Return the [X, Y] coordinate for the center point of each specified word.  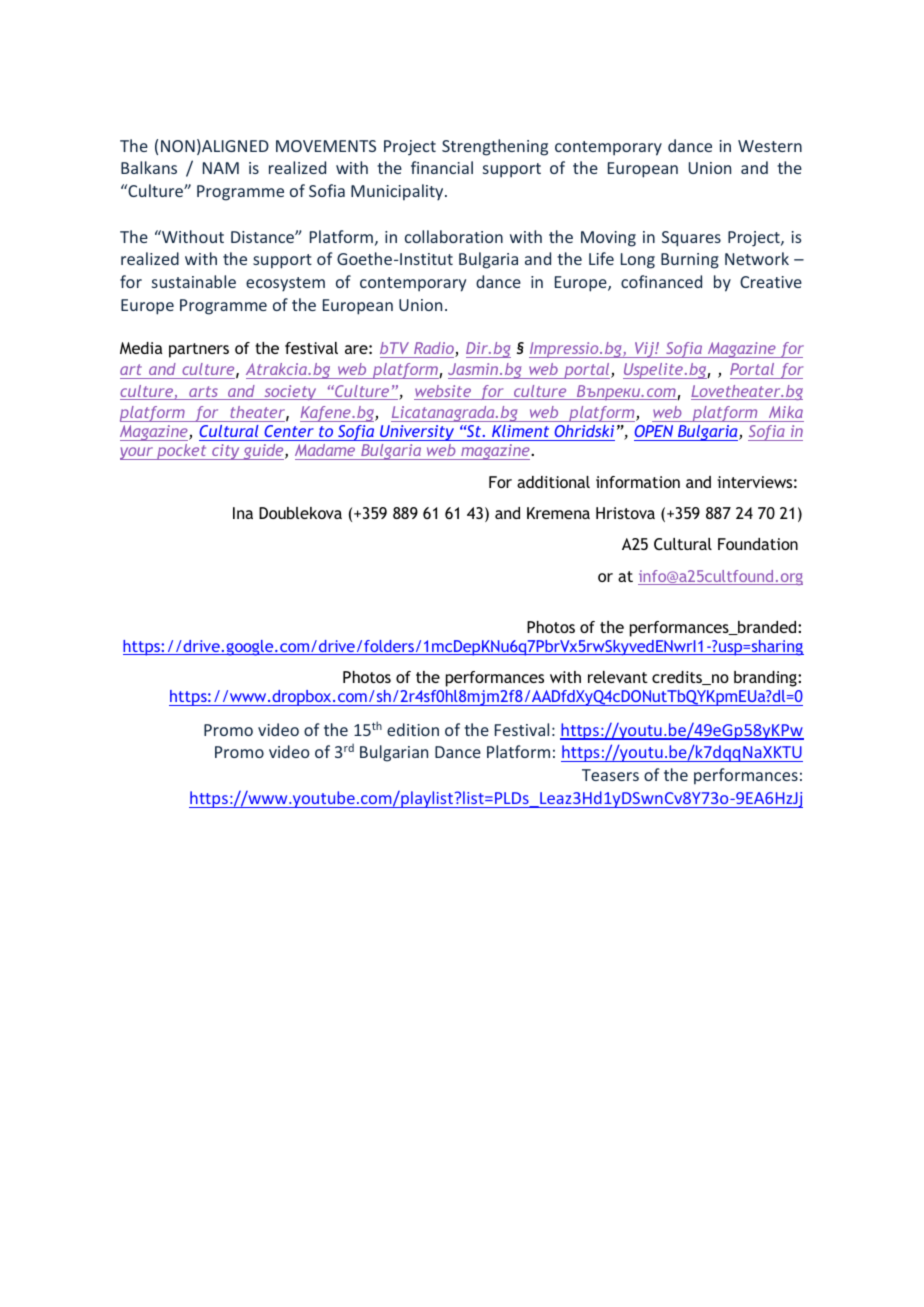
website [444, 392]
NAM [221, 168]
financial [442, 167]
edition [413, 729]
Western [770, 146]
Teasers [610, 775]
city [226, 452]
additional [553, 482]
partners [199, 350]
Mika [786, 412]
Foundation [758, 544]
